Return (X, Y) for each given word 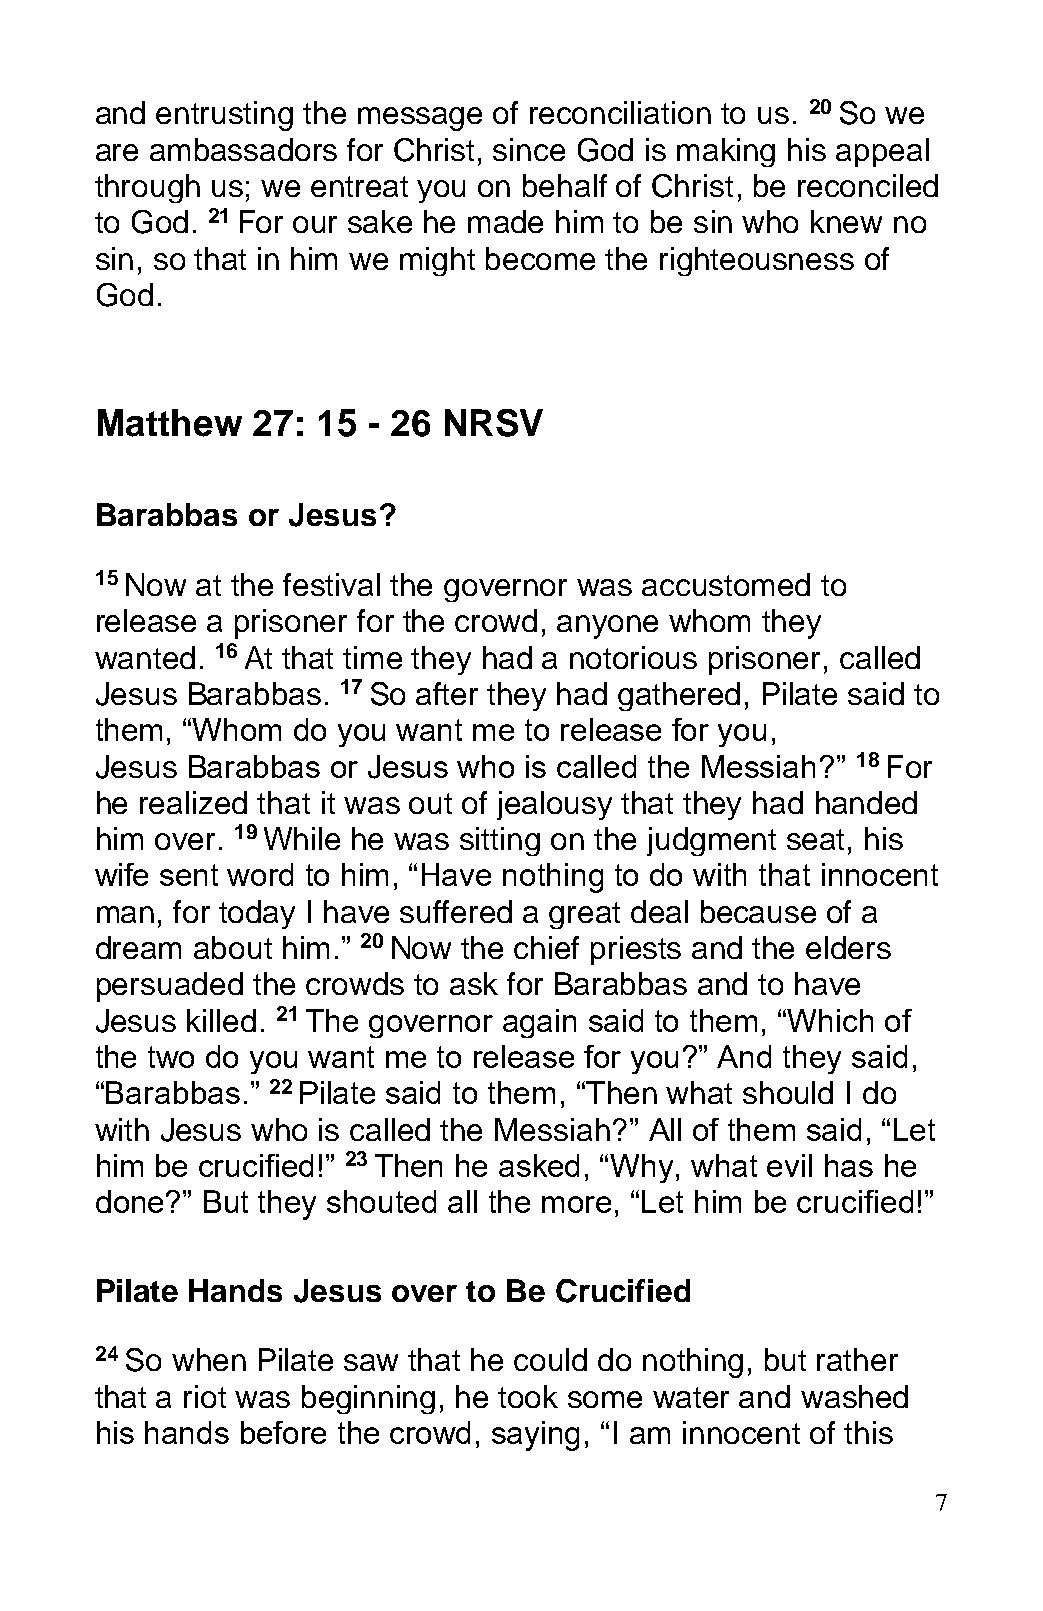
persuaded (170, 987)
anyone (607, 627)
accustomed (726, 584)
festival (331, 584)
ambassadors (243, 149)
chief (546, 947)
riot (205, 1396)
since (529, 149)
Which (830, 1020)
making (726, 152)
